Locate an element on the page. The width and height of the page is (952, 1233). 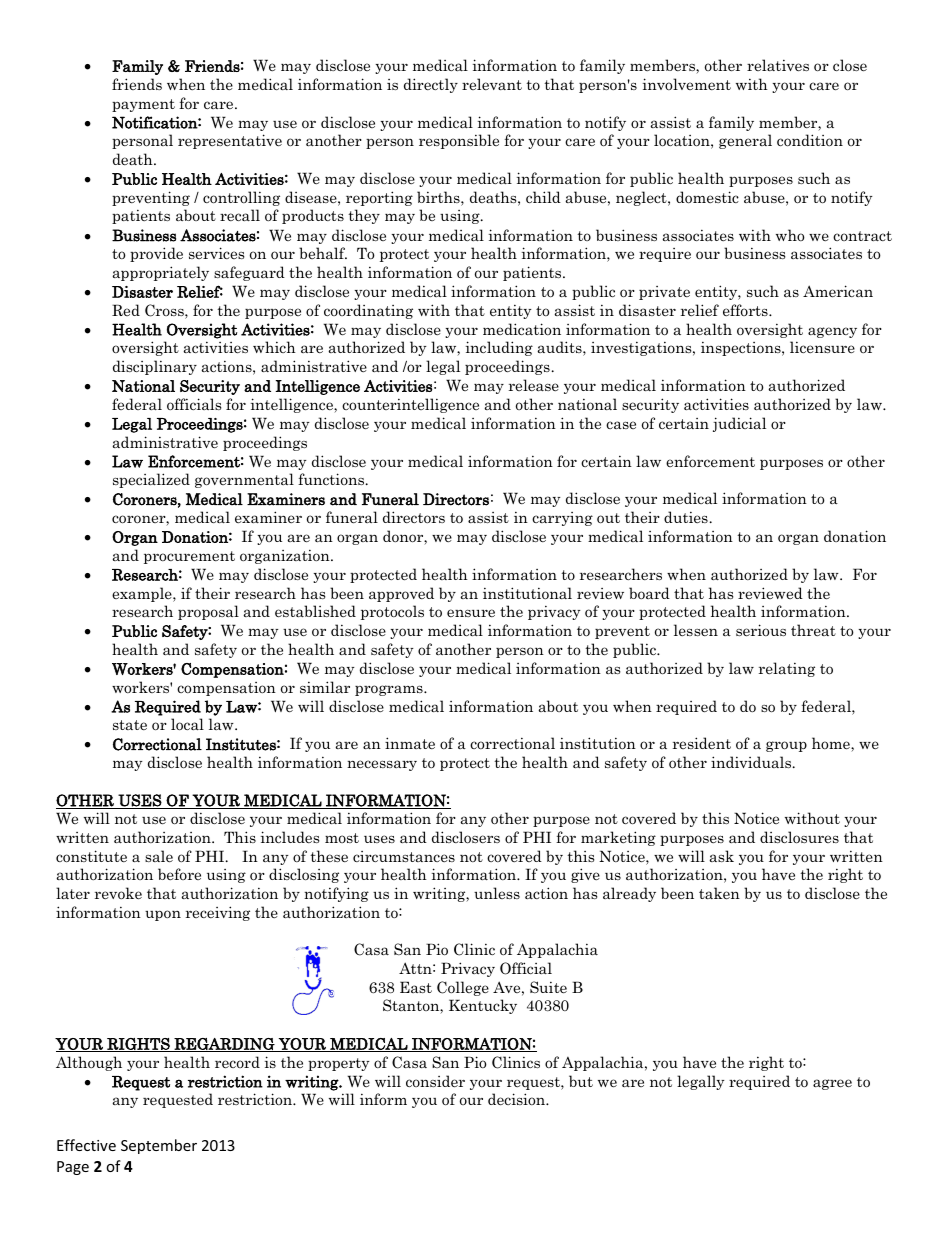
relevant is located at coordinates (492, 84).
